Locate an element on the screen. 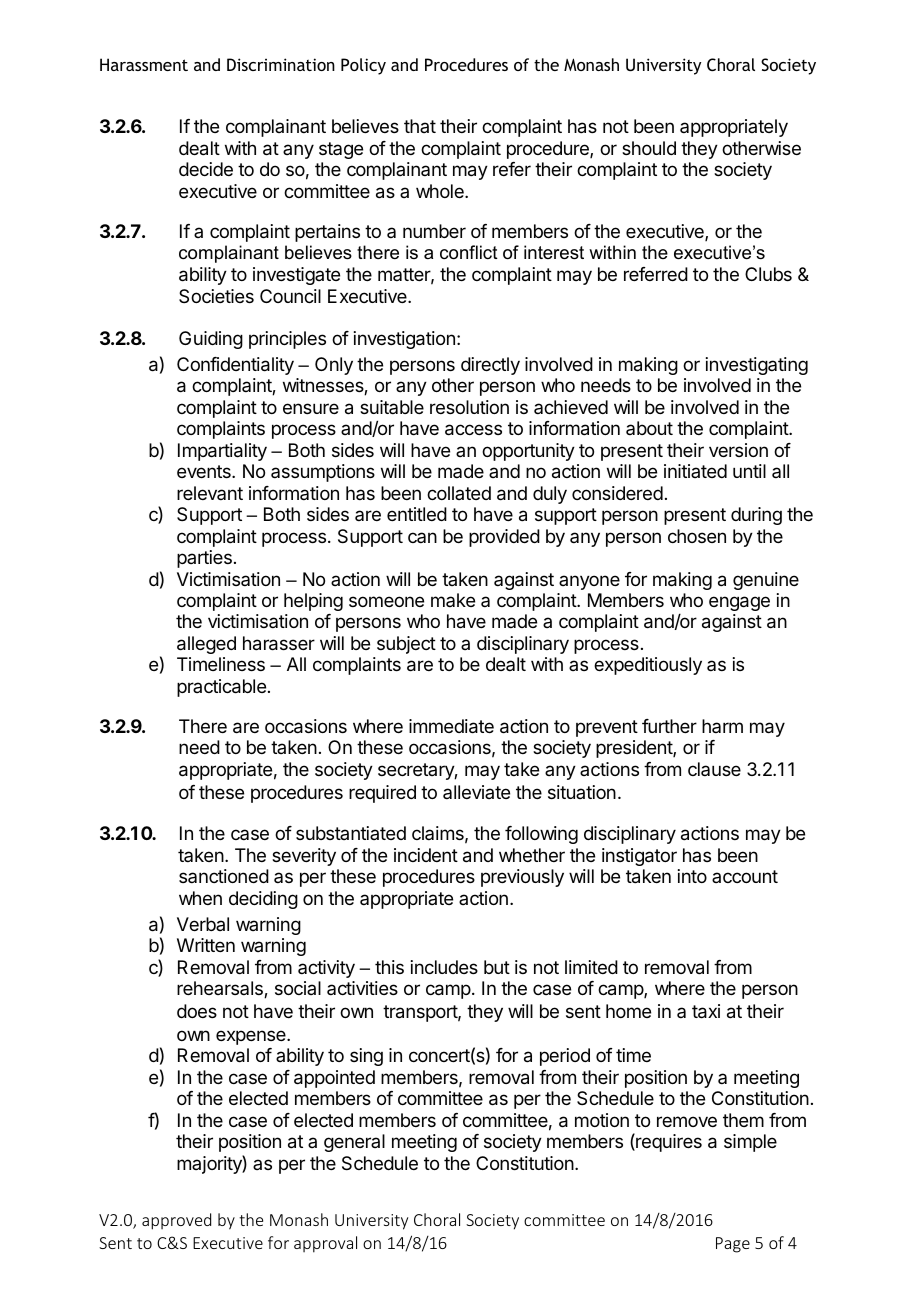 Image resolution: width=924 pixels, height=1309 pixels. should is located at coordinates (649, 148).
